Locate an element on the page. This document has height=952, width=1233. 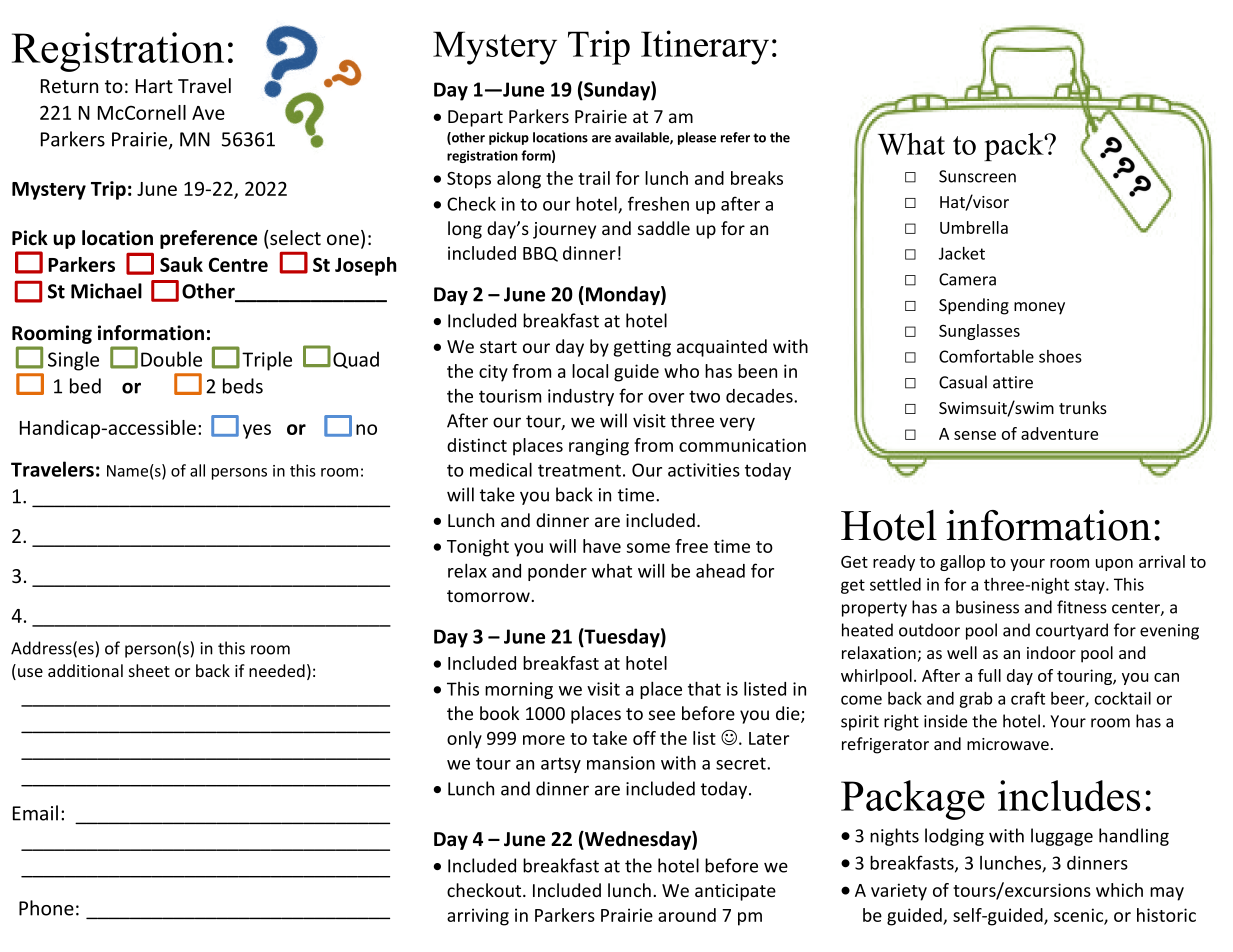
Jacket is located at coordinates (962, 253).
